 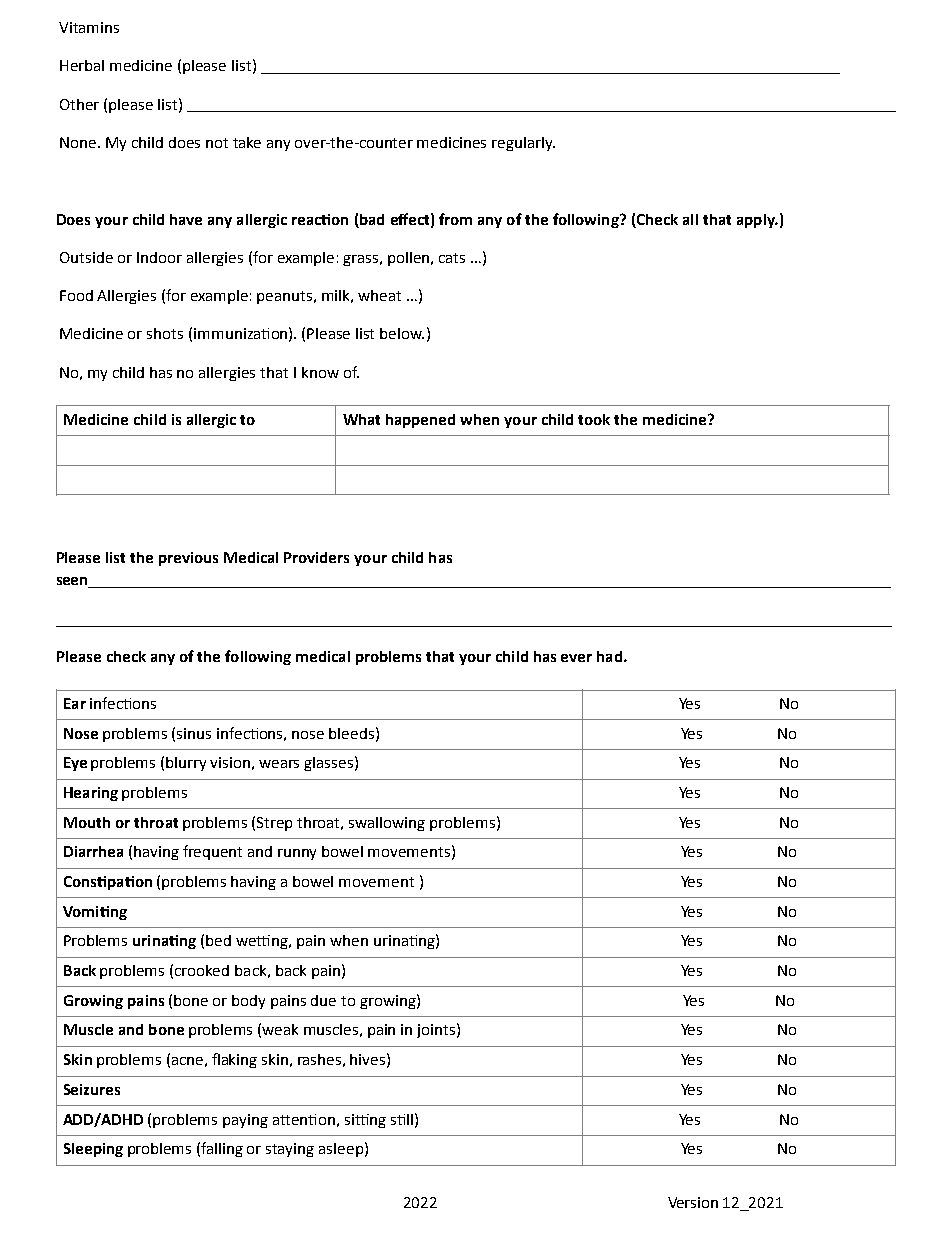 I want to click on took, so click(x=594, y=419).
